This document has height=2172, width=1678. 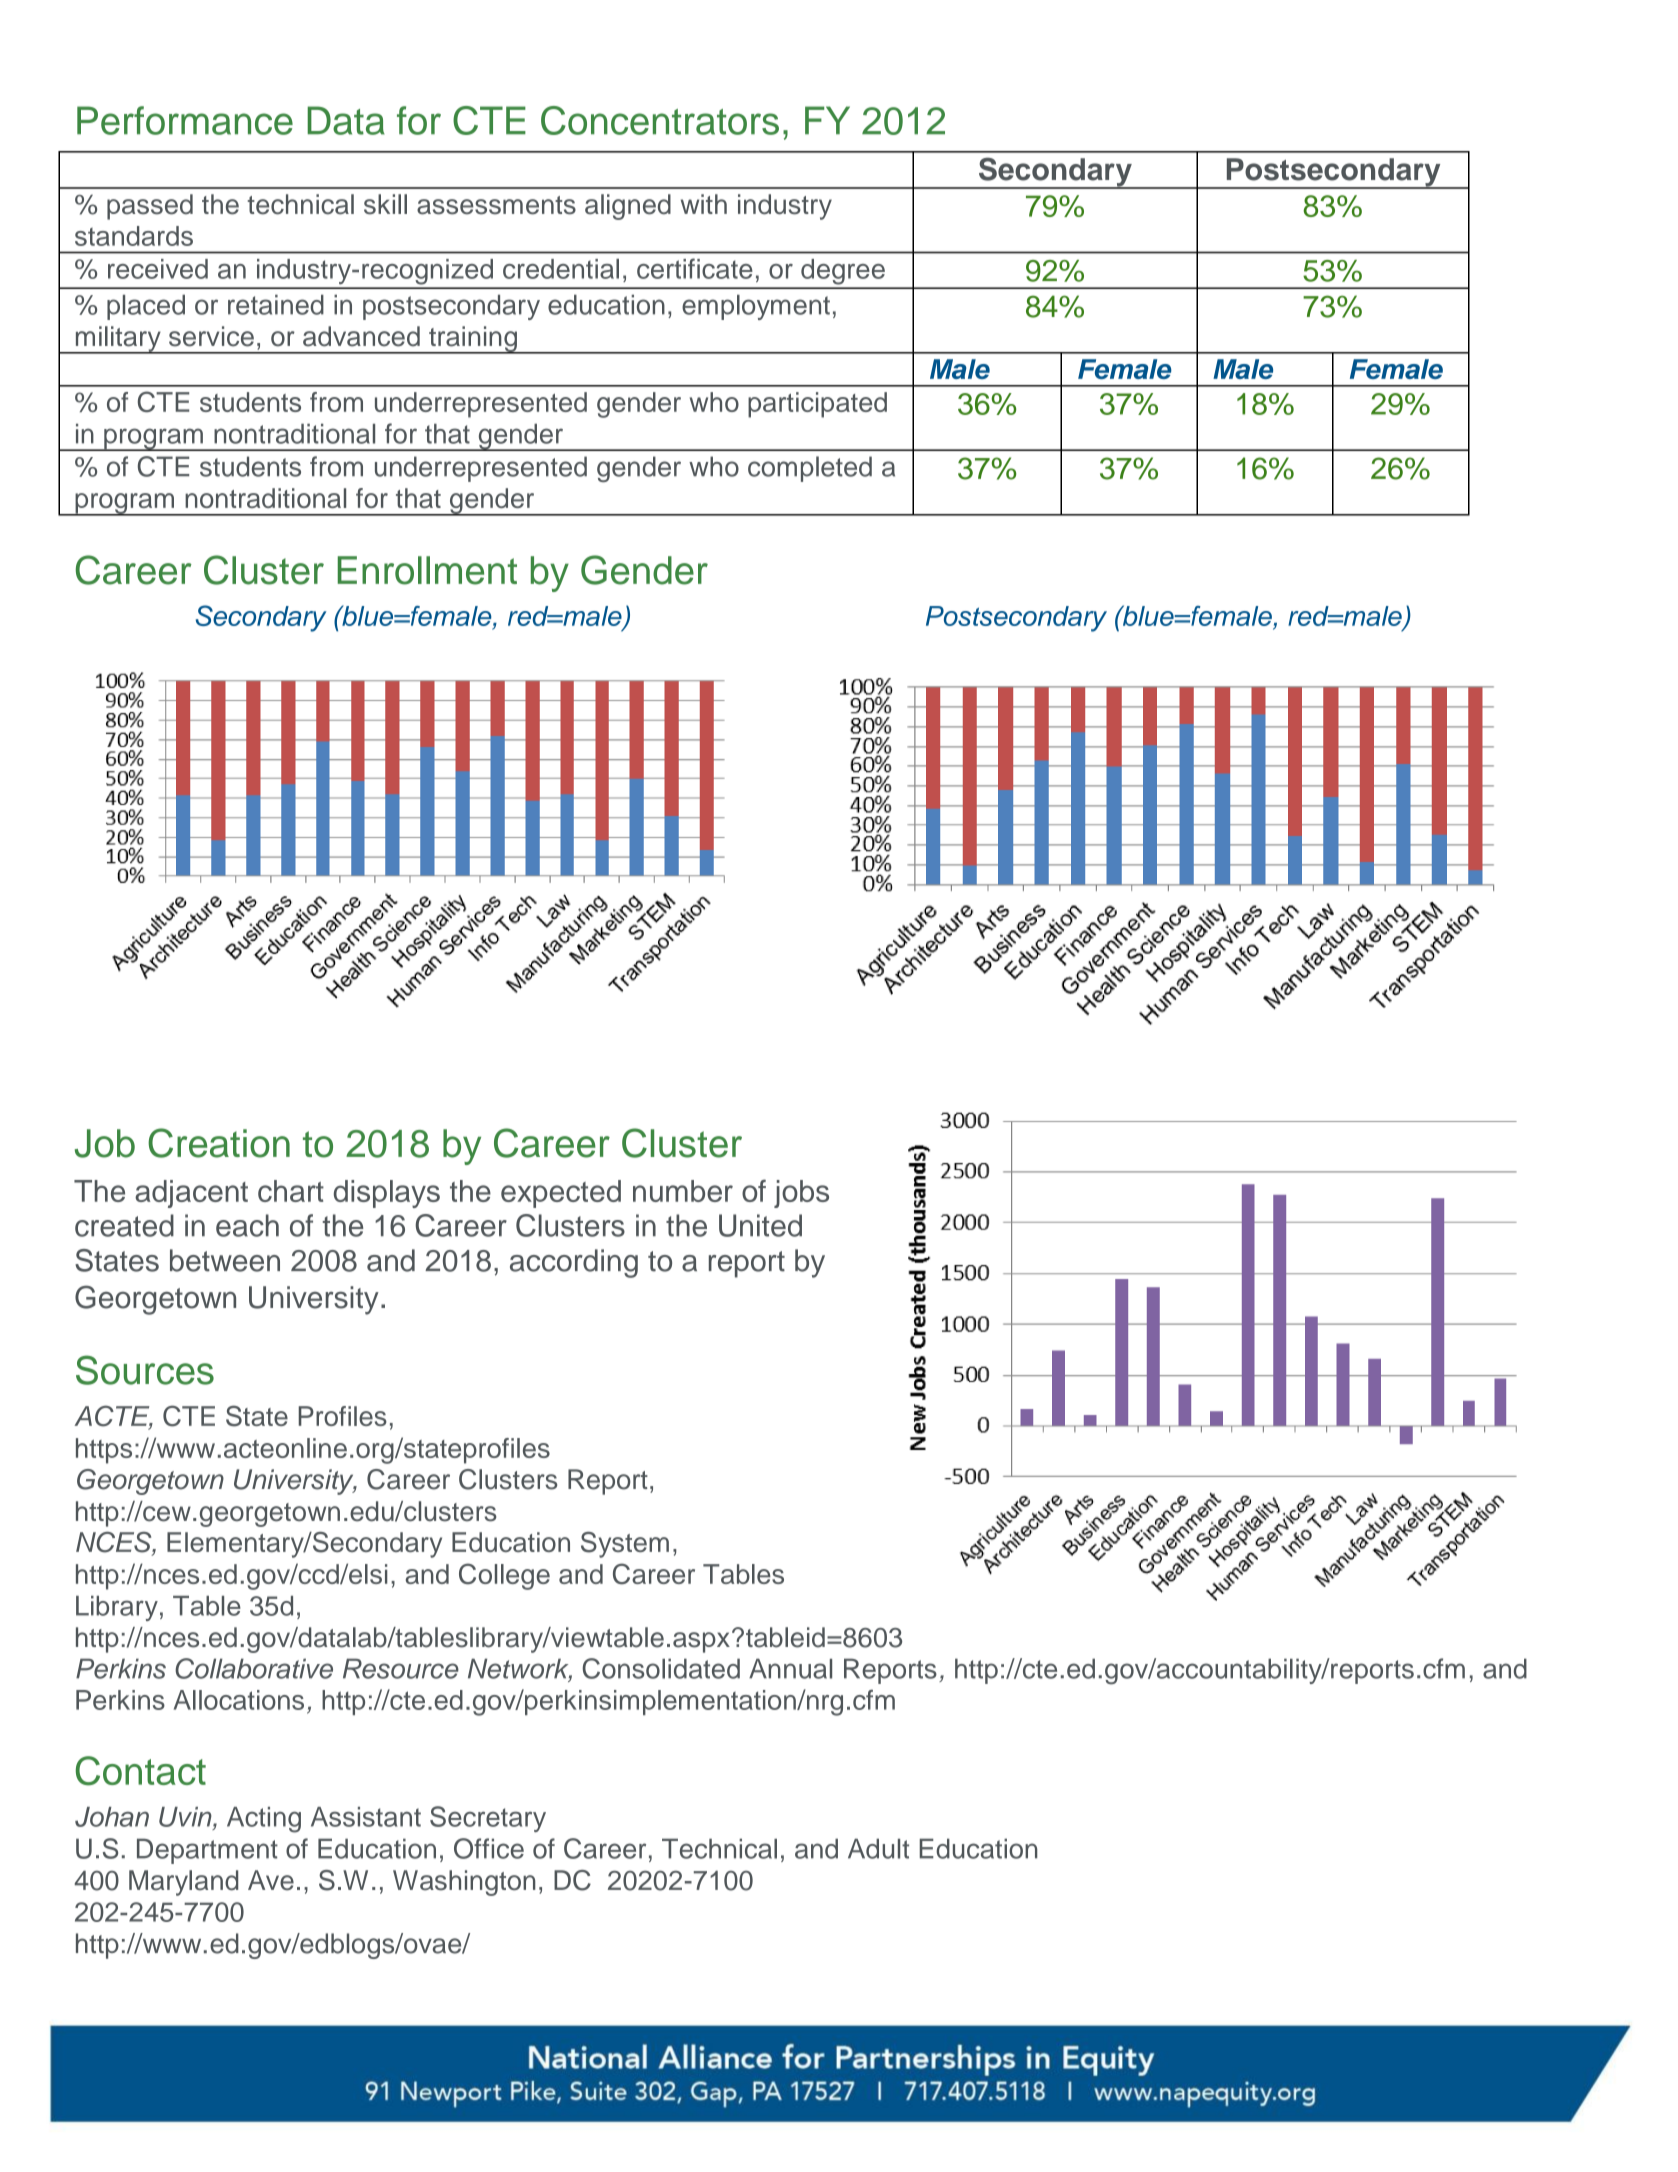 What do you see at coordinates (207, 1851) in the document?
I see `Department` at bounding box center [207, 1851].
